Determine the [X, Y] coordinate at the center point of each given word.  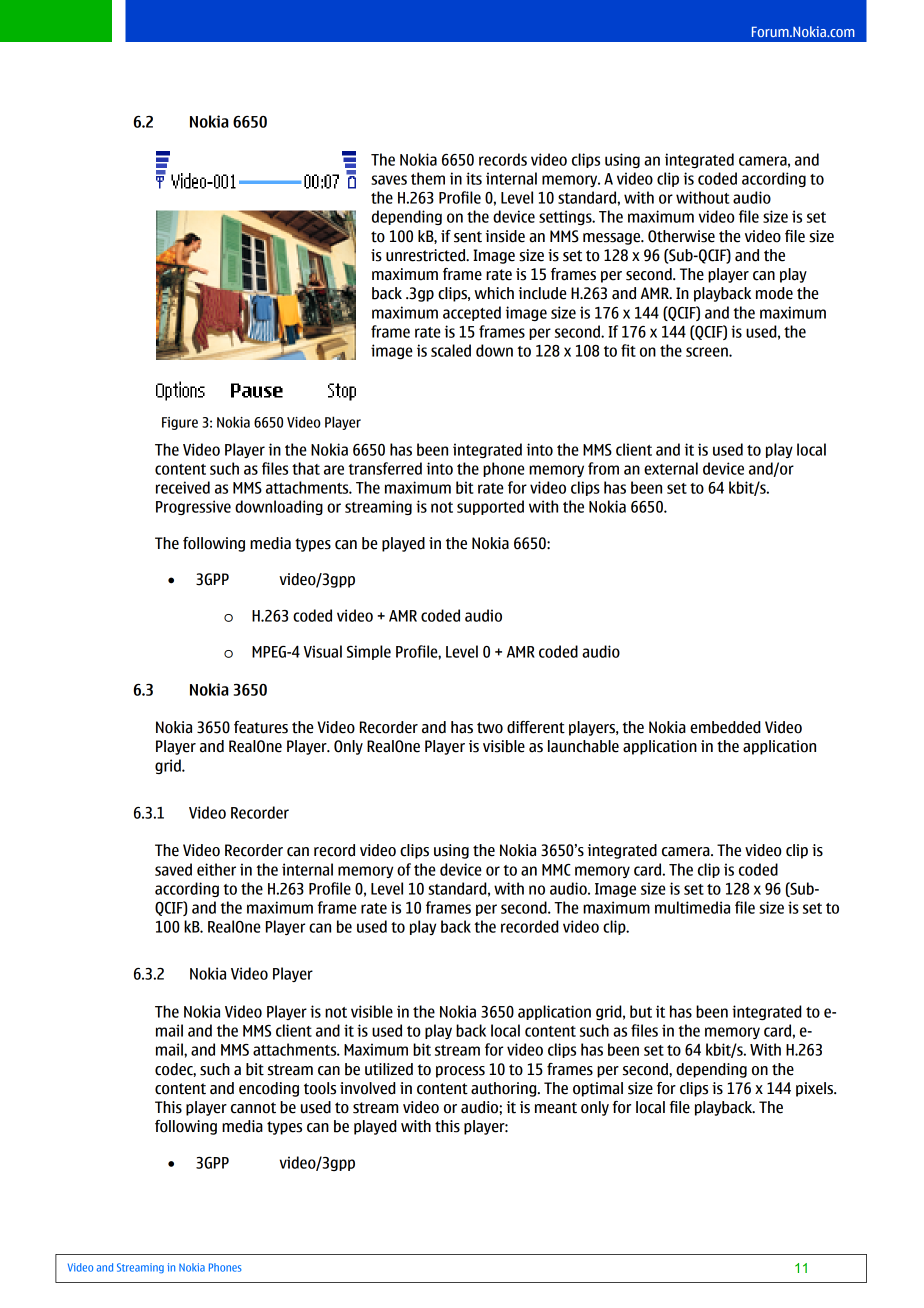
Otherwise [681, 236]
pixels [816, 1089]
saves [389, 180]
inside [505, 236]
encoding [269, 1089]
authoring [505, 1089]
